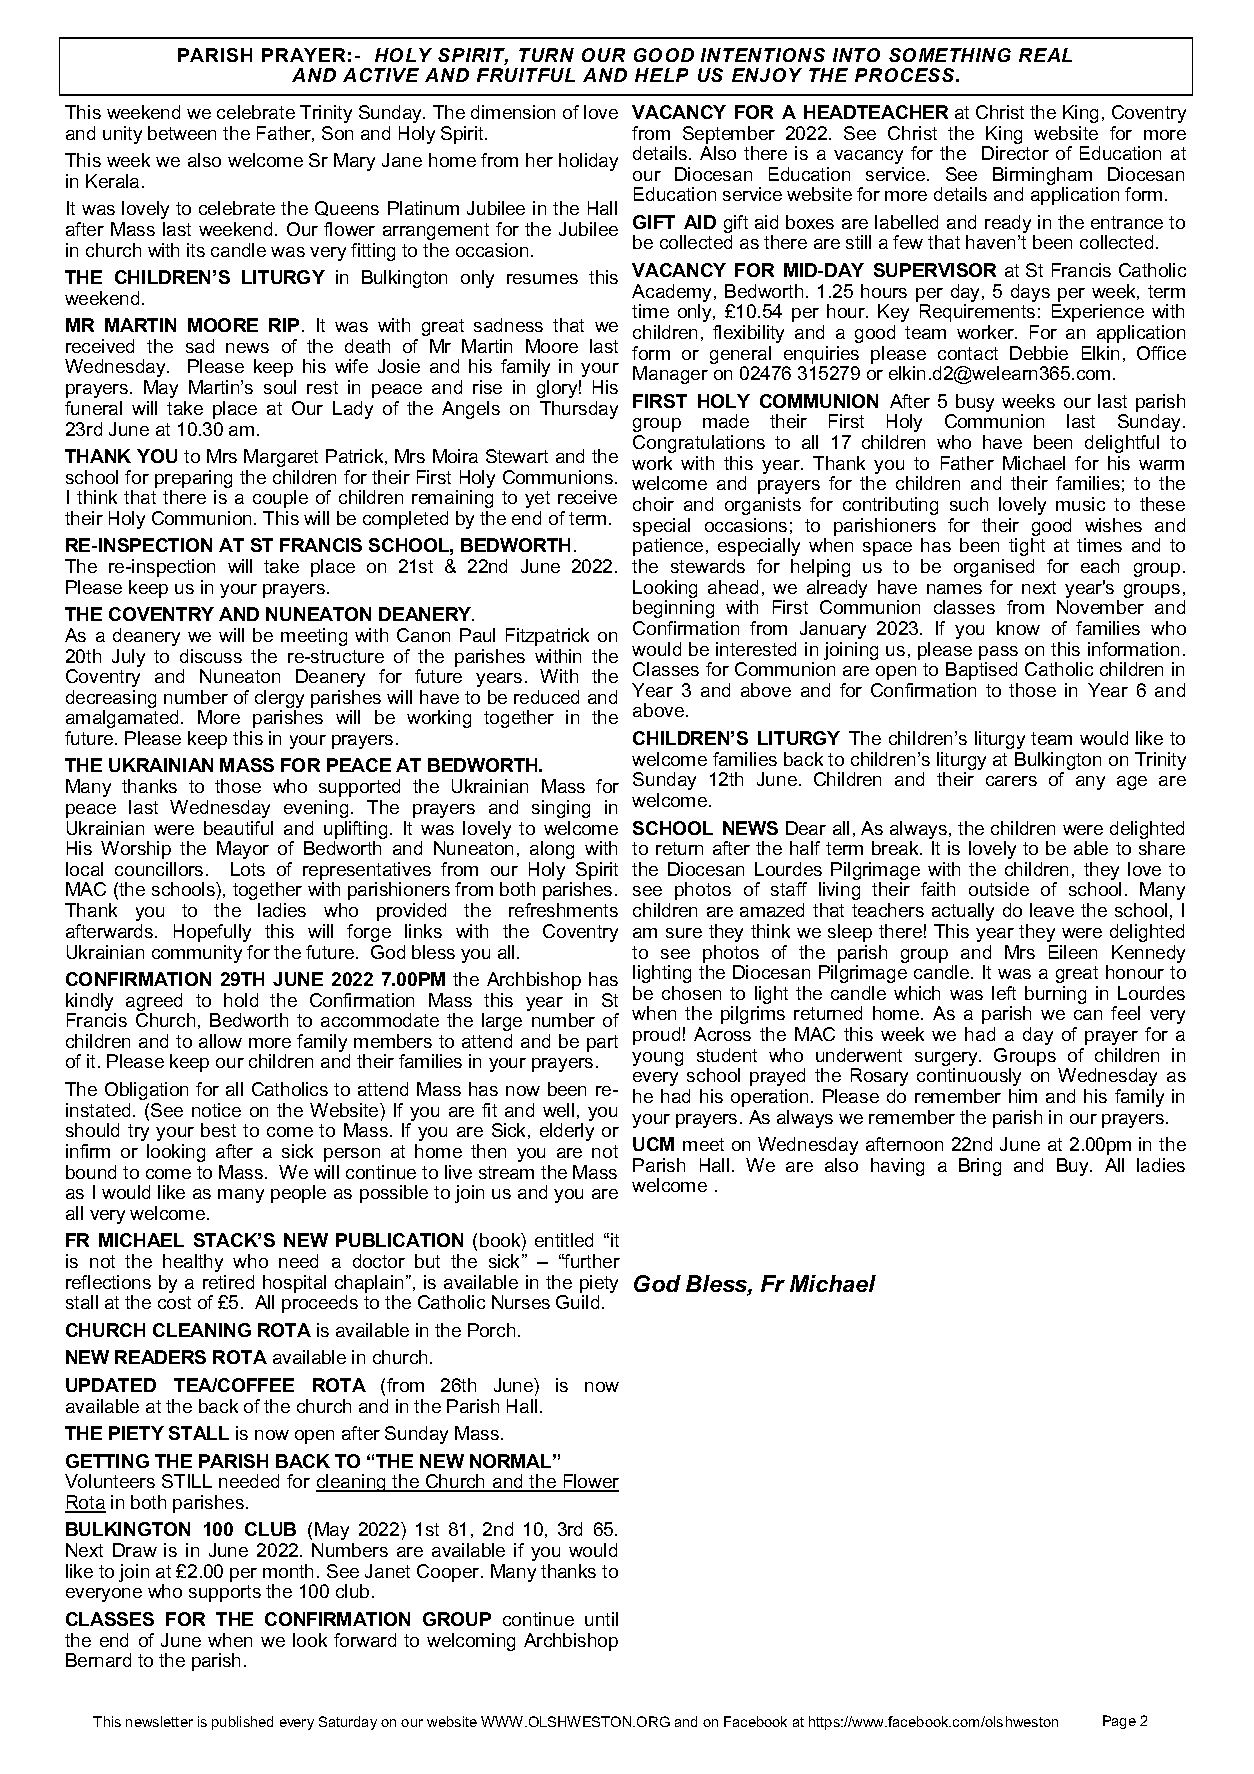  Describe the element at coordinates (211, 656) in the document. I see `discuss` at that location.
